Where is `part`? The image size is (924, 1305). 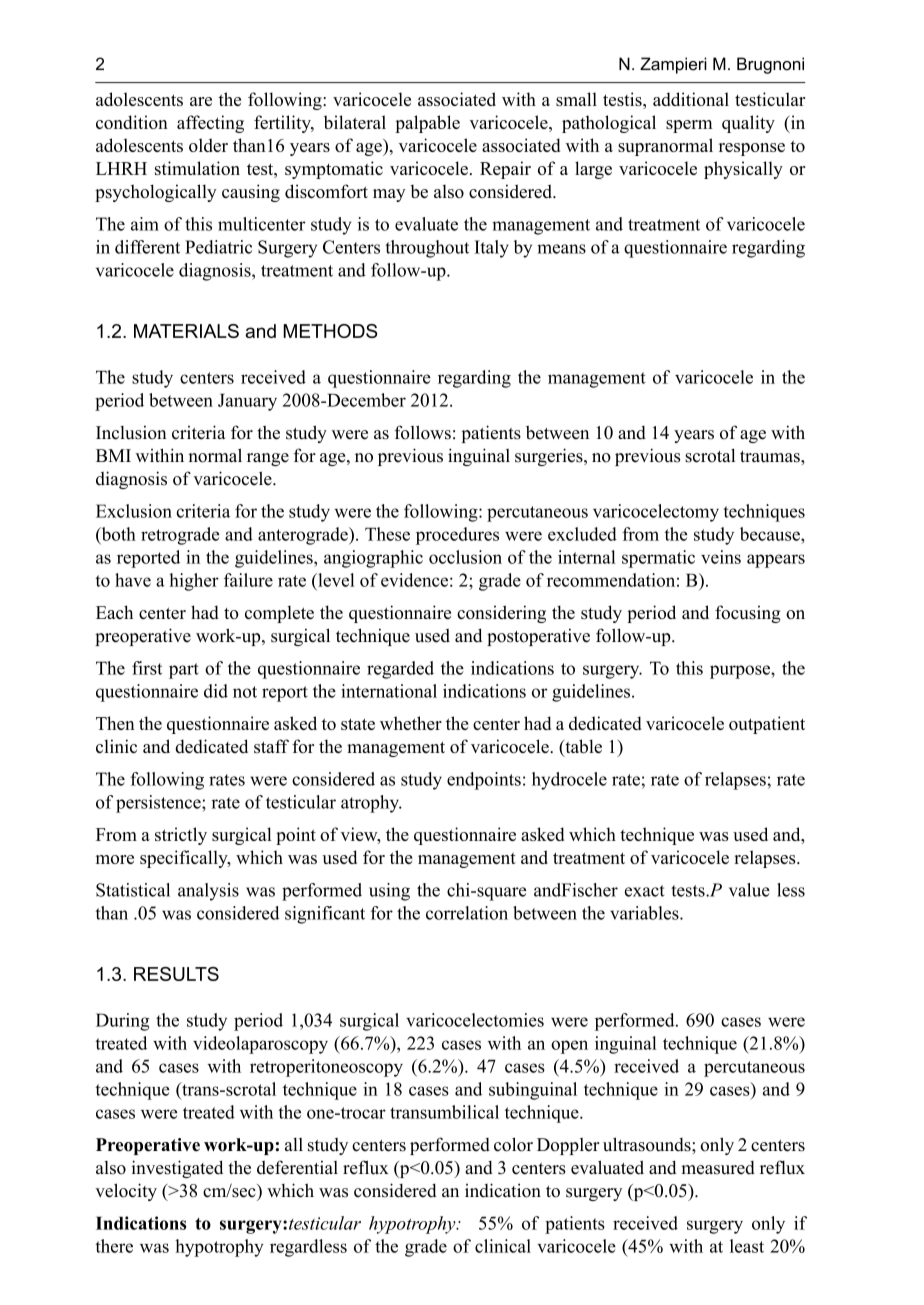 part is located at coordinates (184, 671).
